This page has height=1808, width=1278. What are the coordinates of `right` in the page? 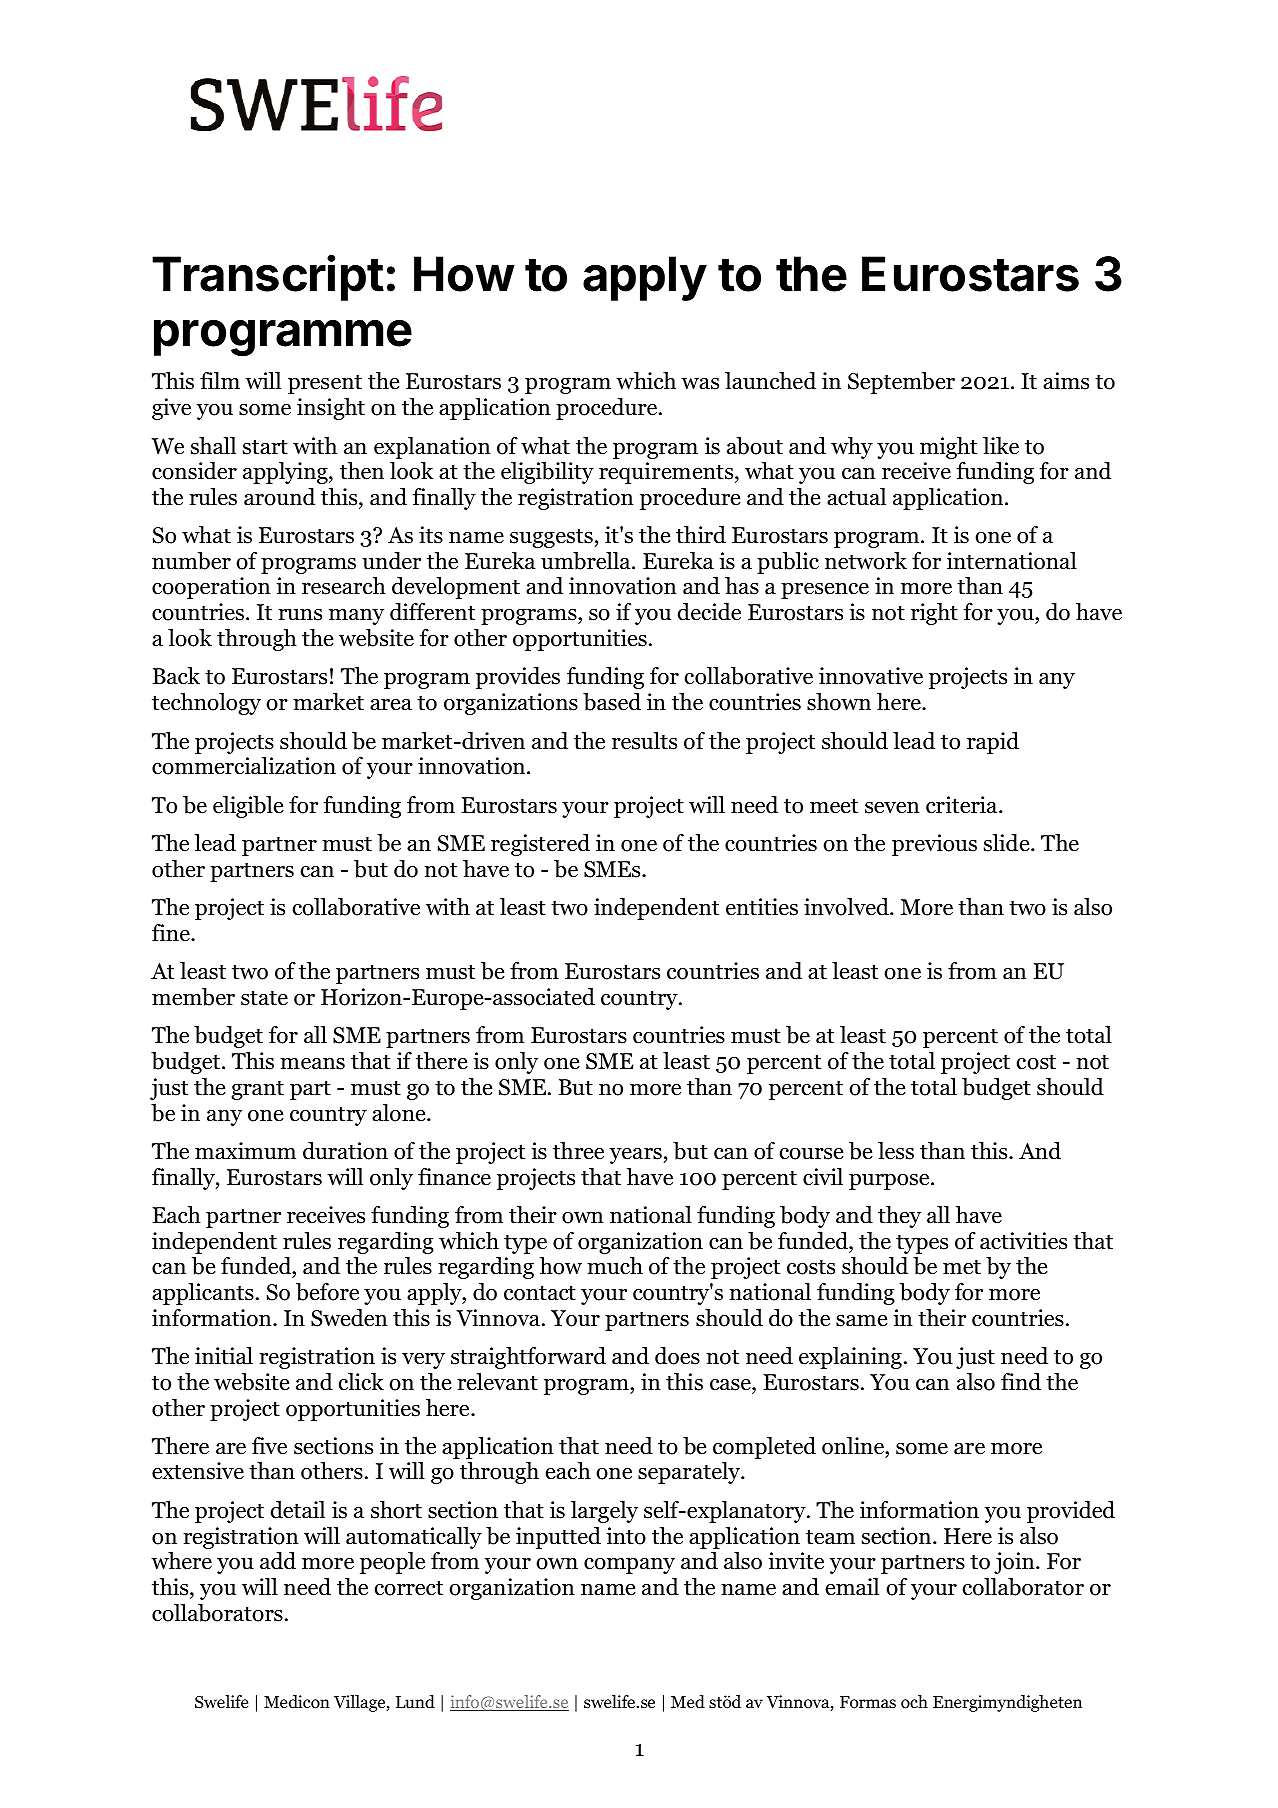 It's located at (934, 614).
